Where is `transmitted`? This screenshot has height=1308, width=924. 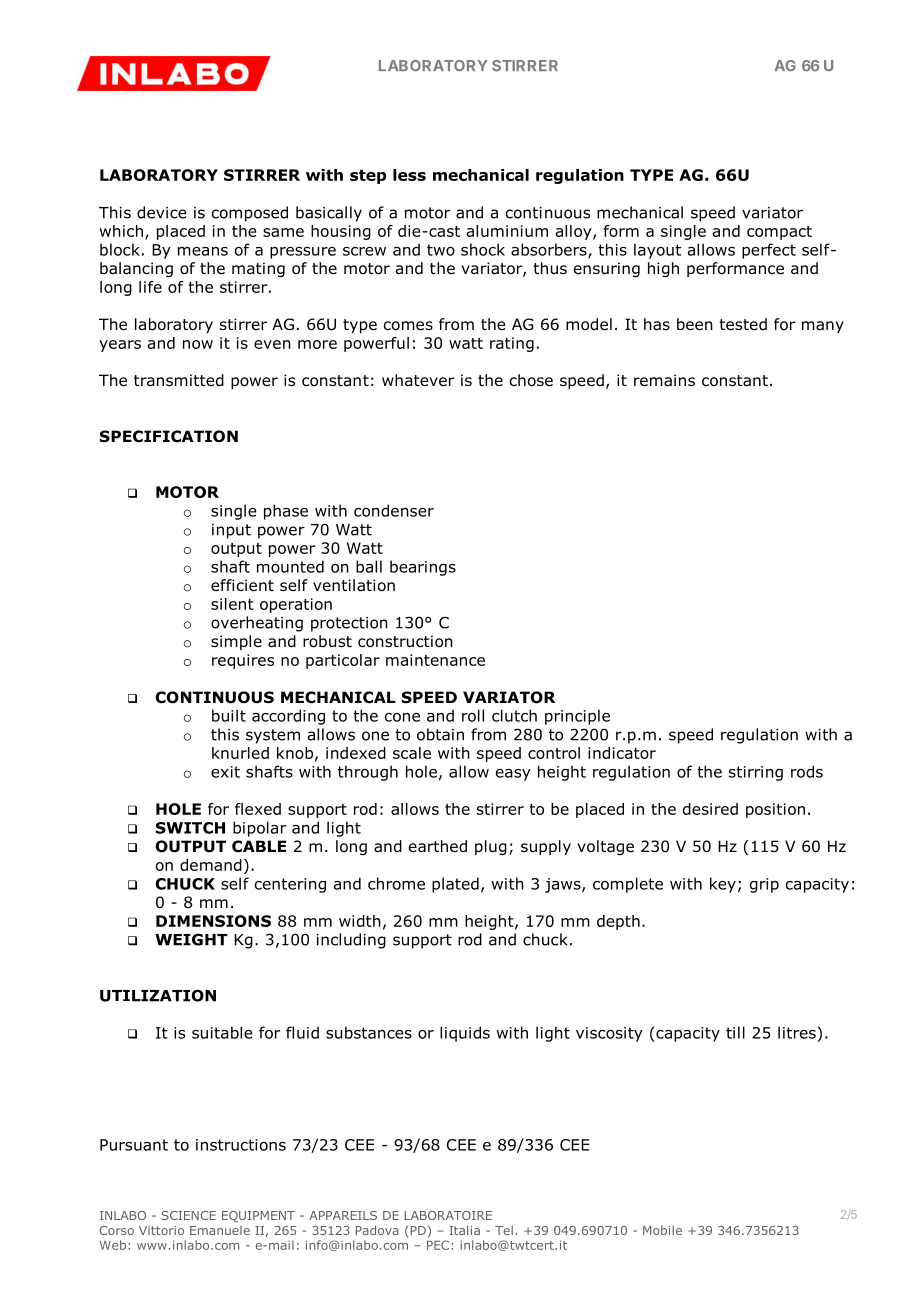
transmitted is located at coordinates (179, 380).
